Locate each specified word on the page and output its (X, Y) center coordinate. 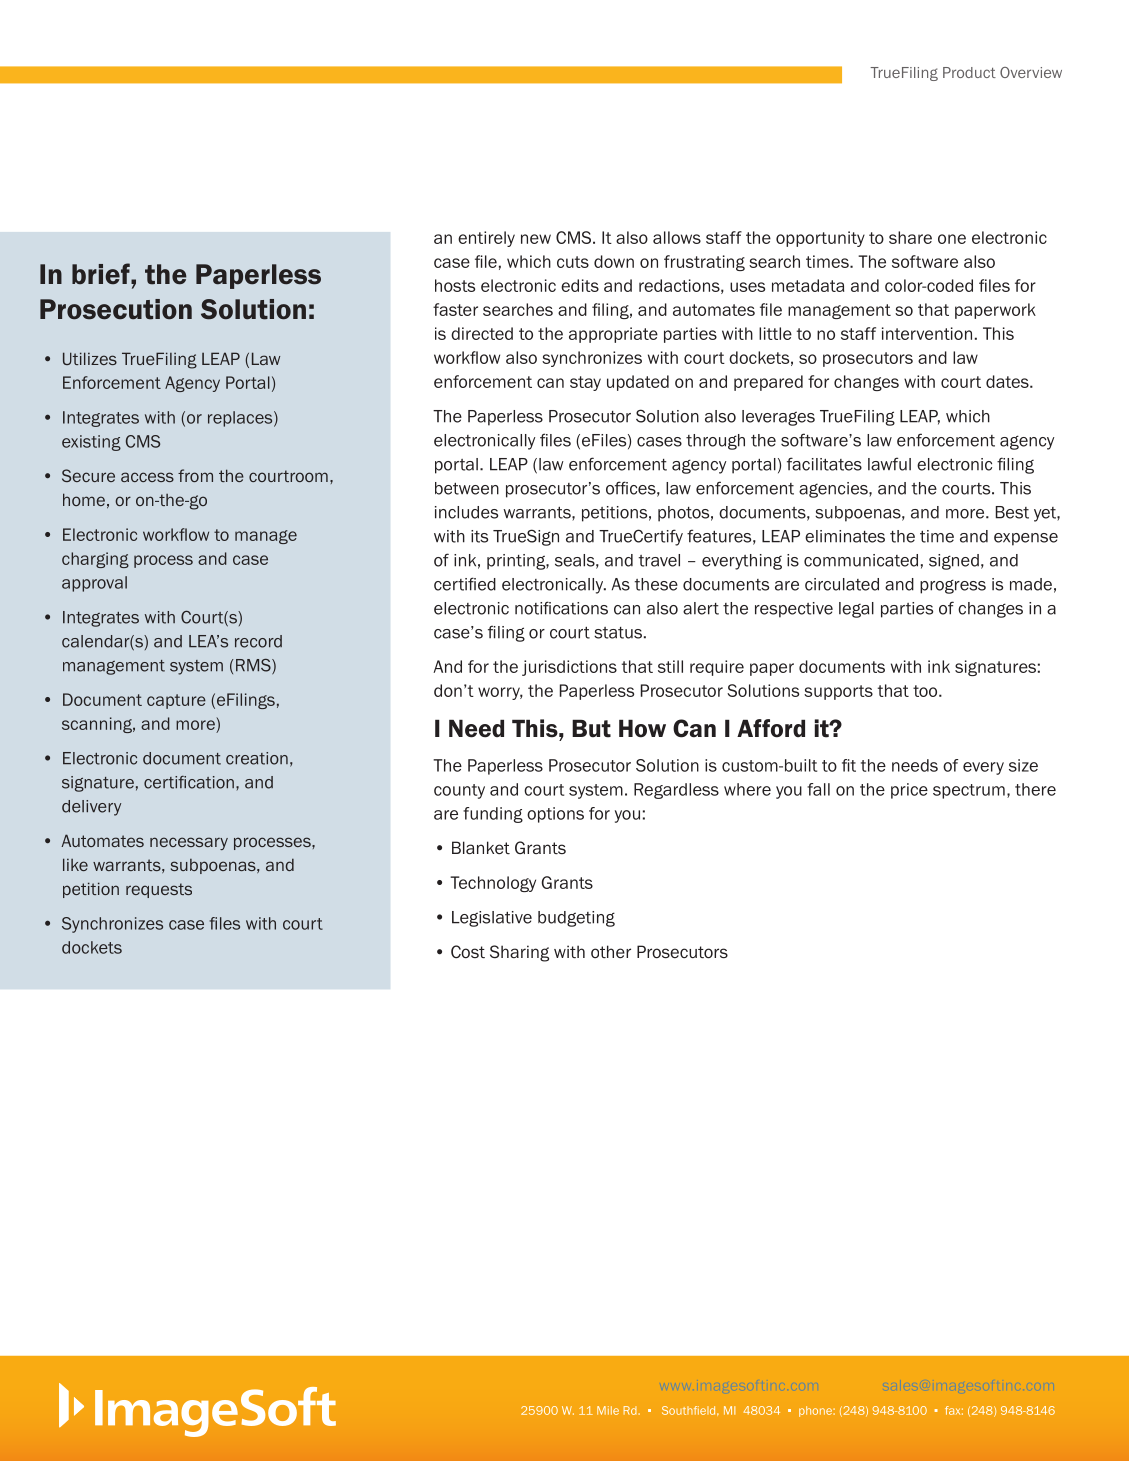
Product (969, 72)
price (909, 791)
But (591, 728)
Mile (608, 1410)
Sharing (519, 953)
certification (189, 782)
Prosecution (116, 309)
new (536, 239)
